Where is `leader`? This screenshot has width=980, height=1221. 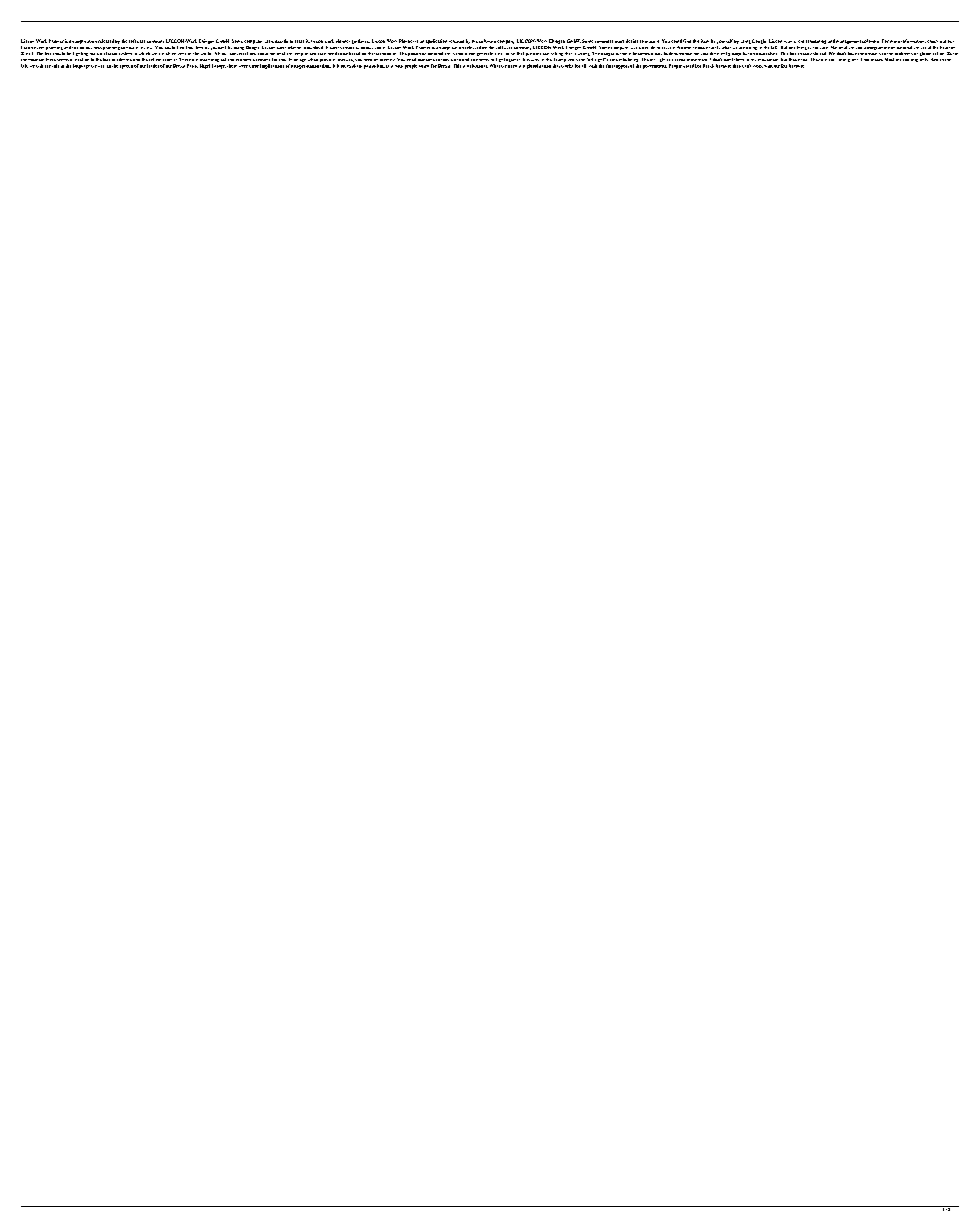 leader is located at coordinates (153, 66).
